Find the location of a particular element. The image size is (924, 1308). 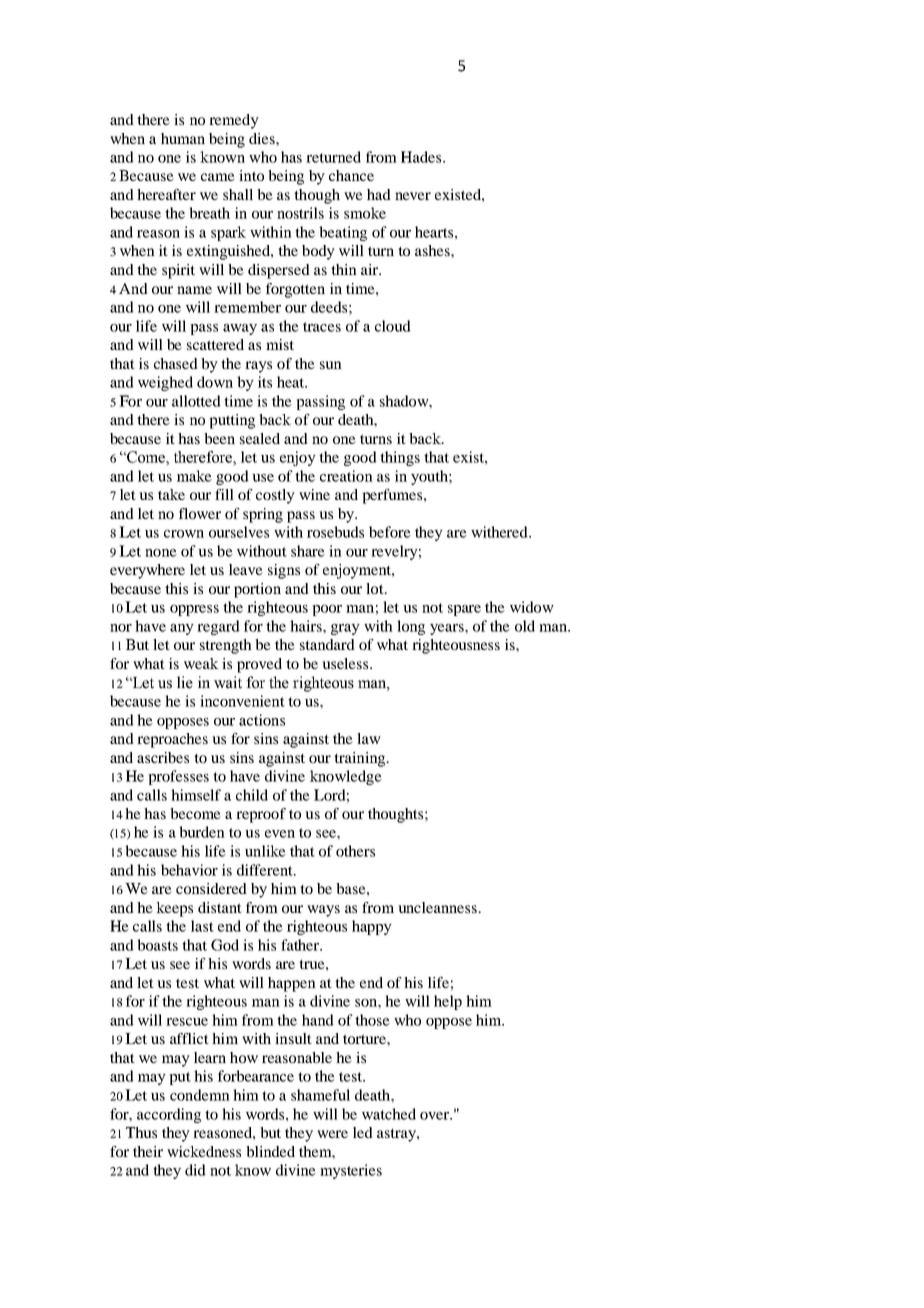

according is located at coordinates (169, 1115).
